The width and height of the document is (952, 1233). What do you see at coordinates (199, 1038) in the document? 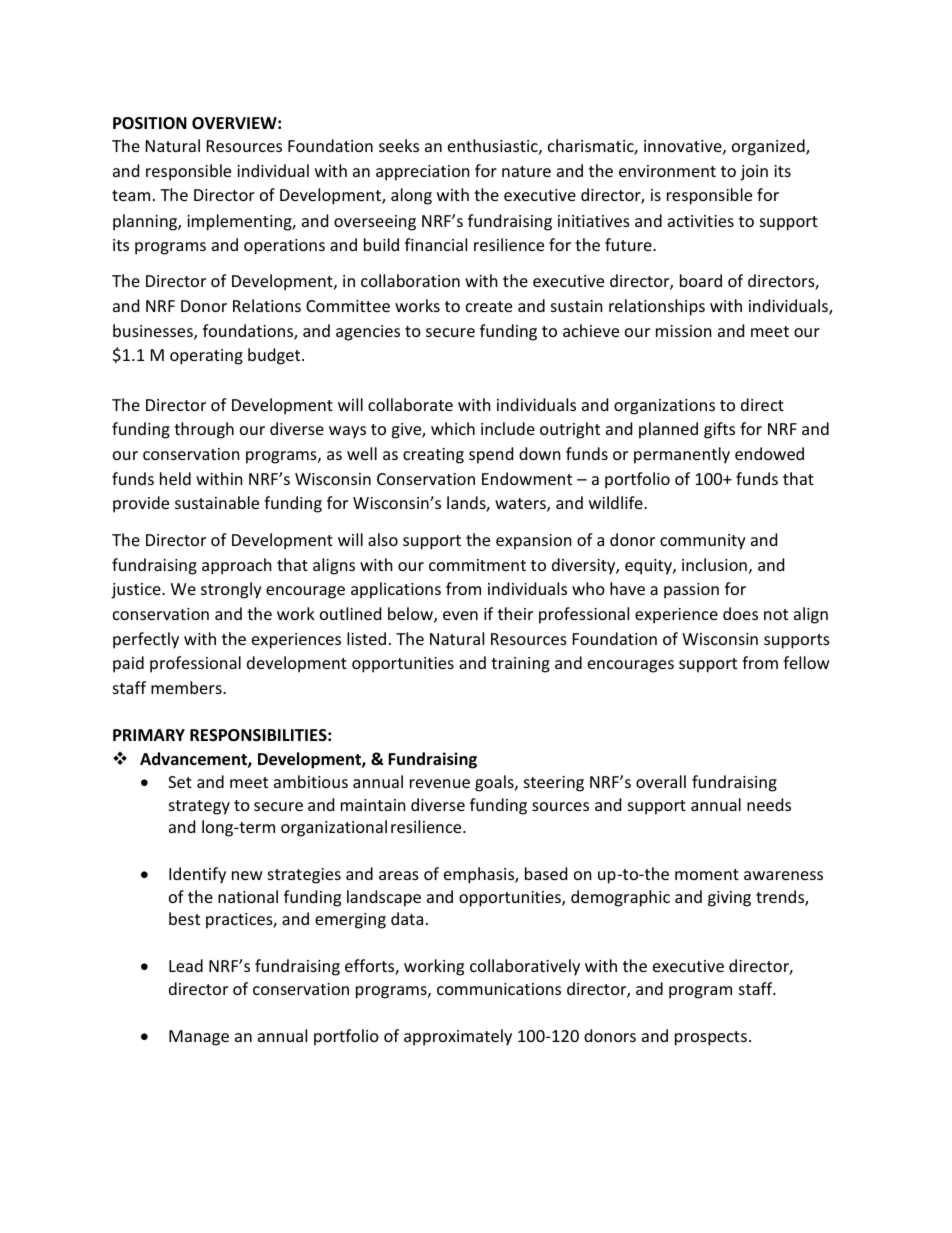
I see `Manage` at bounding box center [199, 1038].
